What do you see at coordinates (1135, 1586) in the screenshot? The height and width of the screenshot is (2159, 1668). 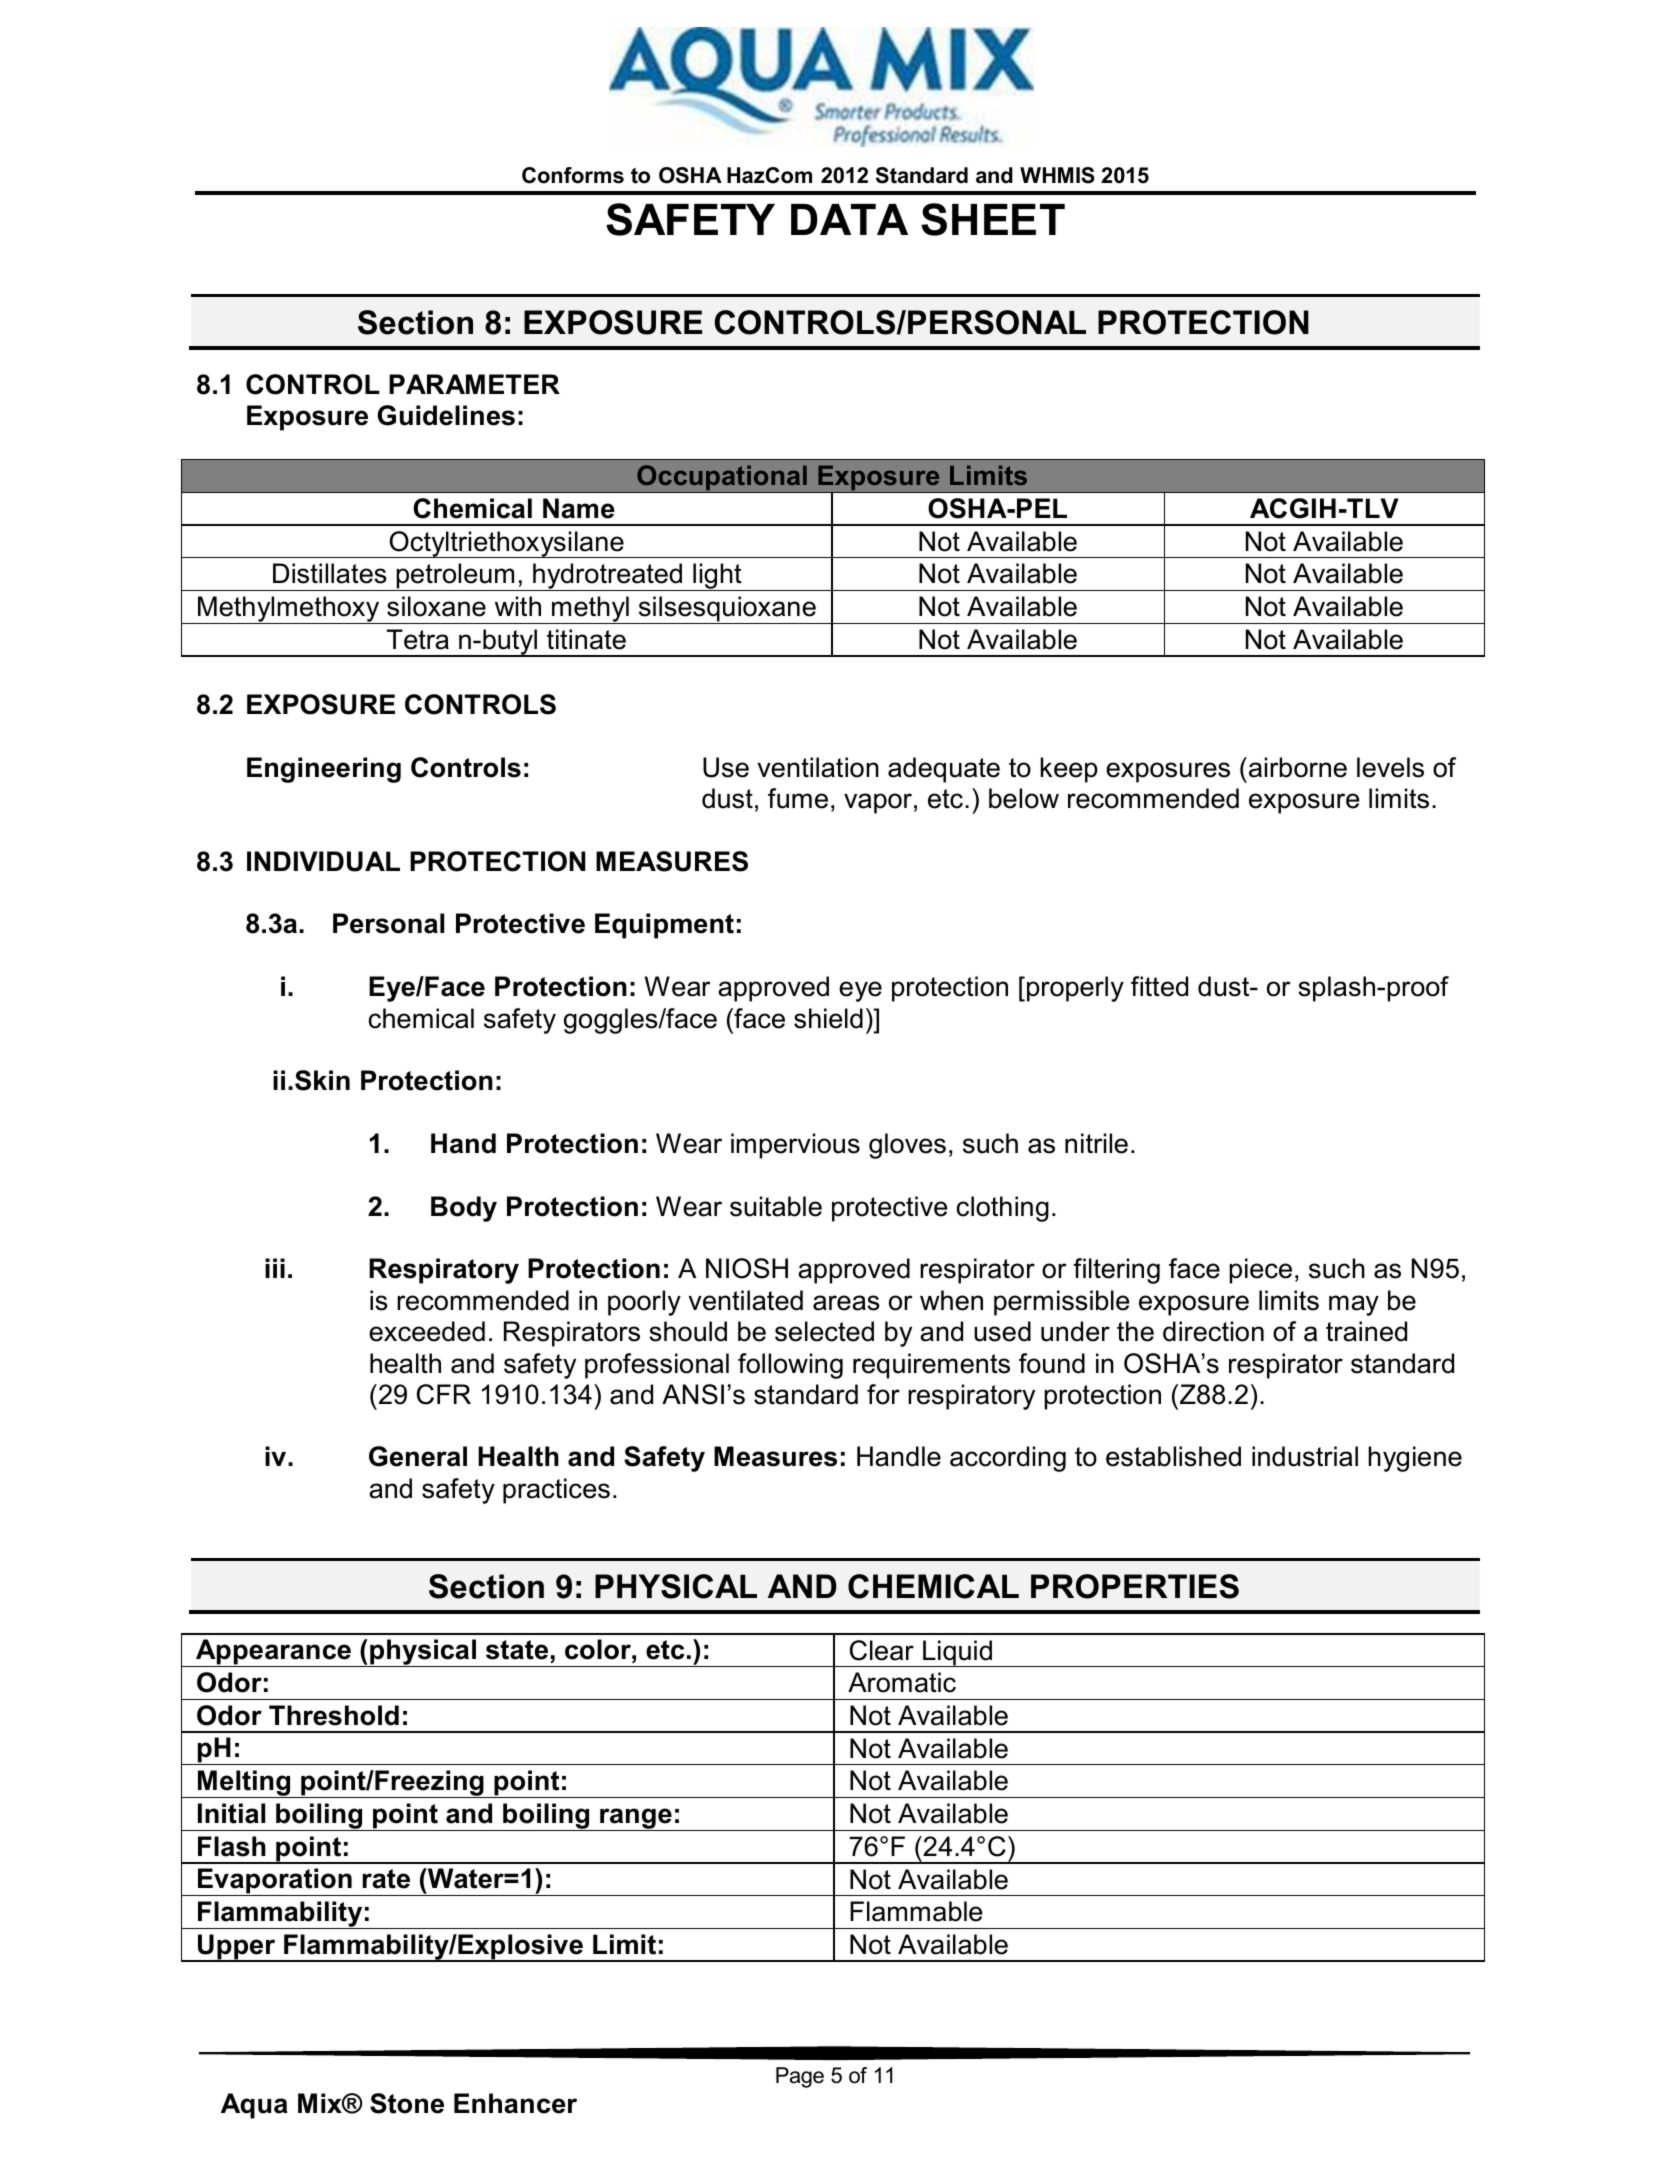 I see `PROPERTIES` at bounding box center [1135, 1586].
